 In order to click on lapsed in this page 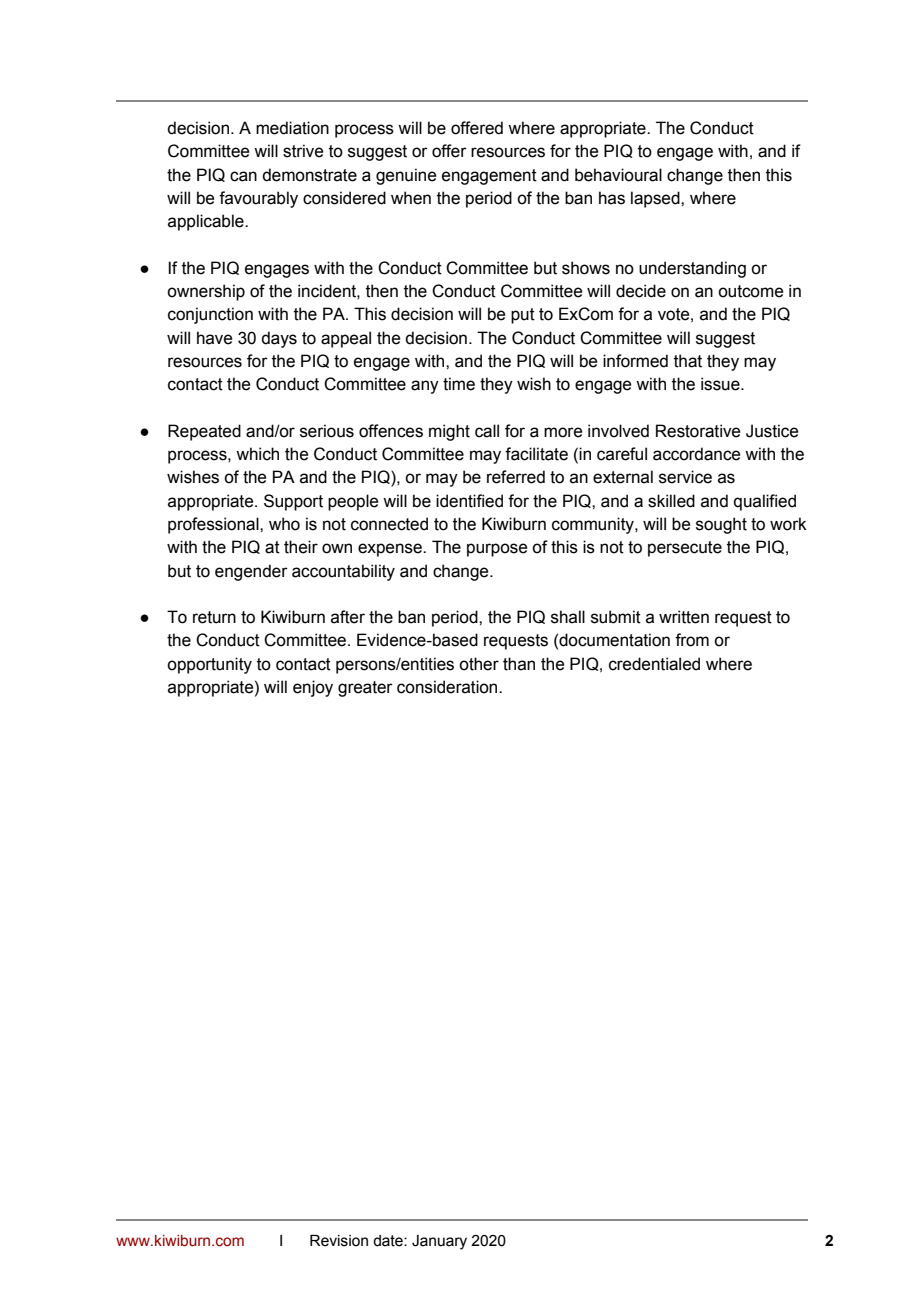, I will do `click(656, 199)`.
